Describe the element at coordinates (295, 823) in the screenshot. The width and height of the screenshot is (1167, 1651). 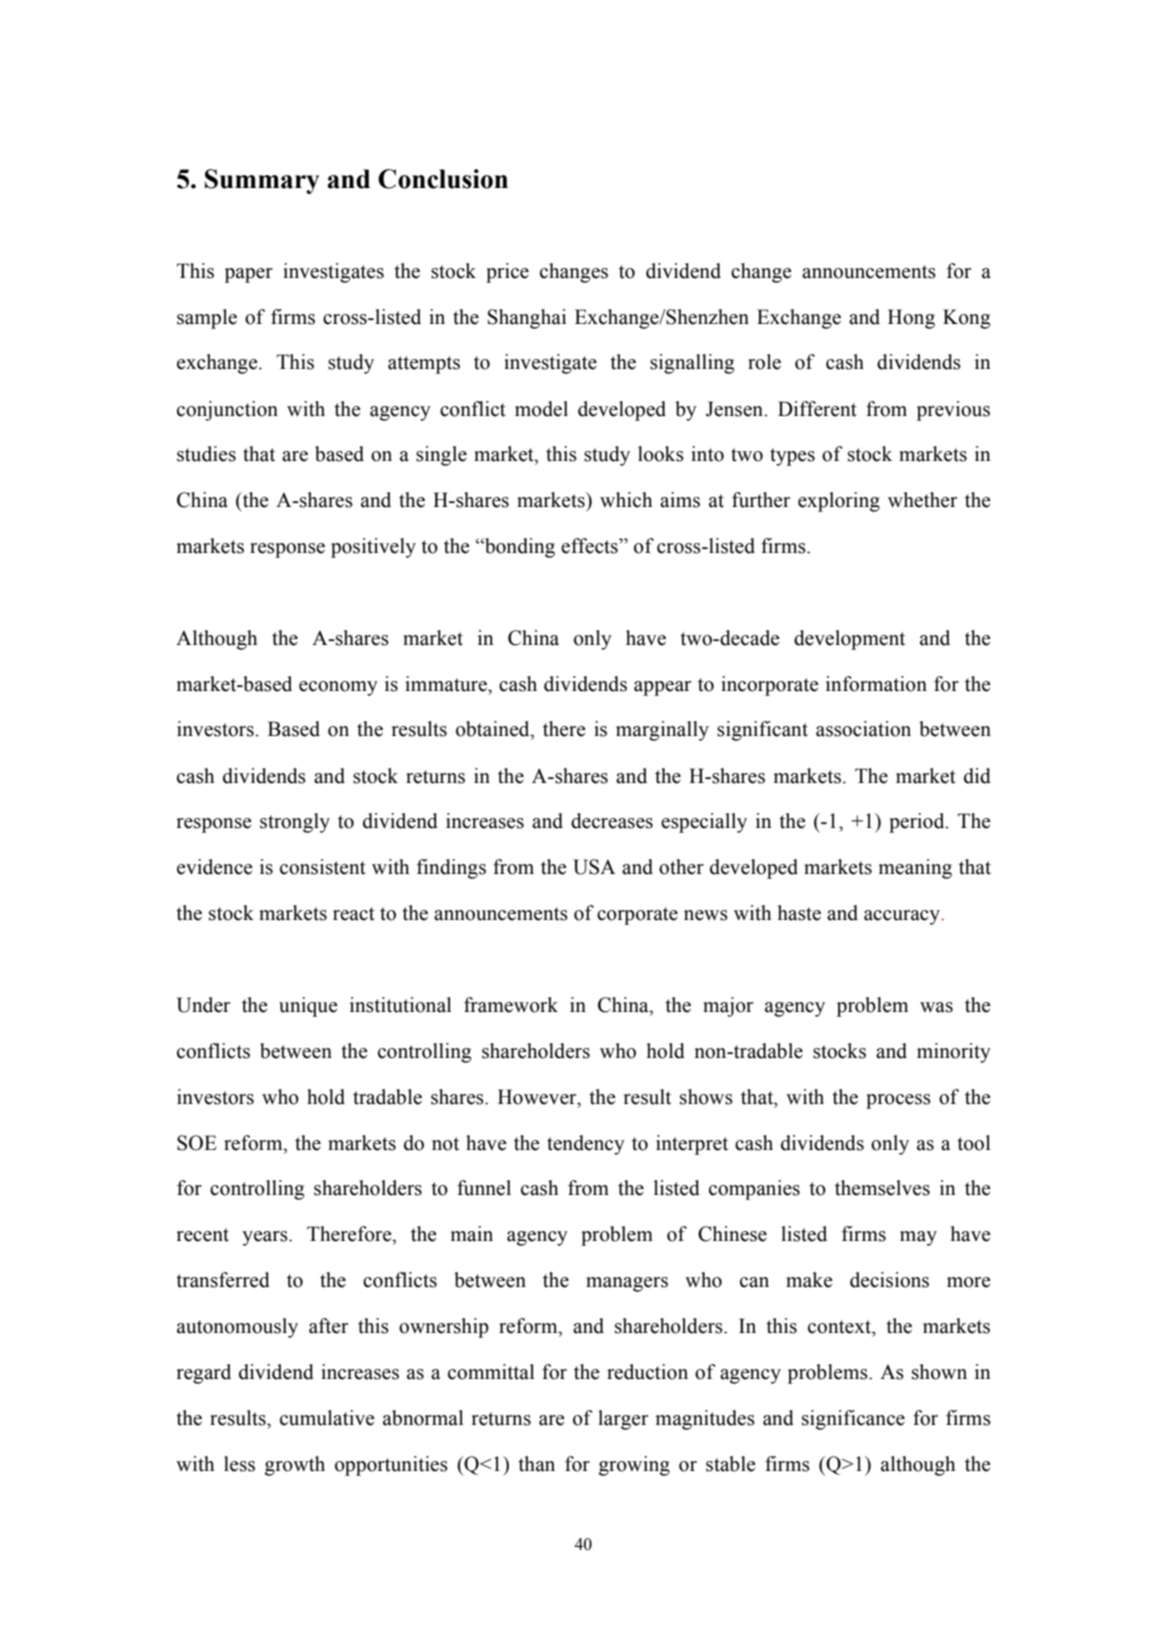
I see `strongly` at that location.
